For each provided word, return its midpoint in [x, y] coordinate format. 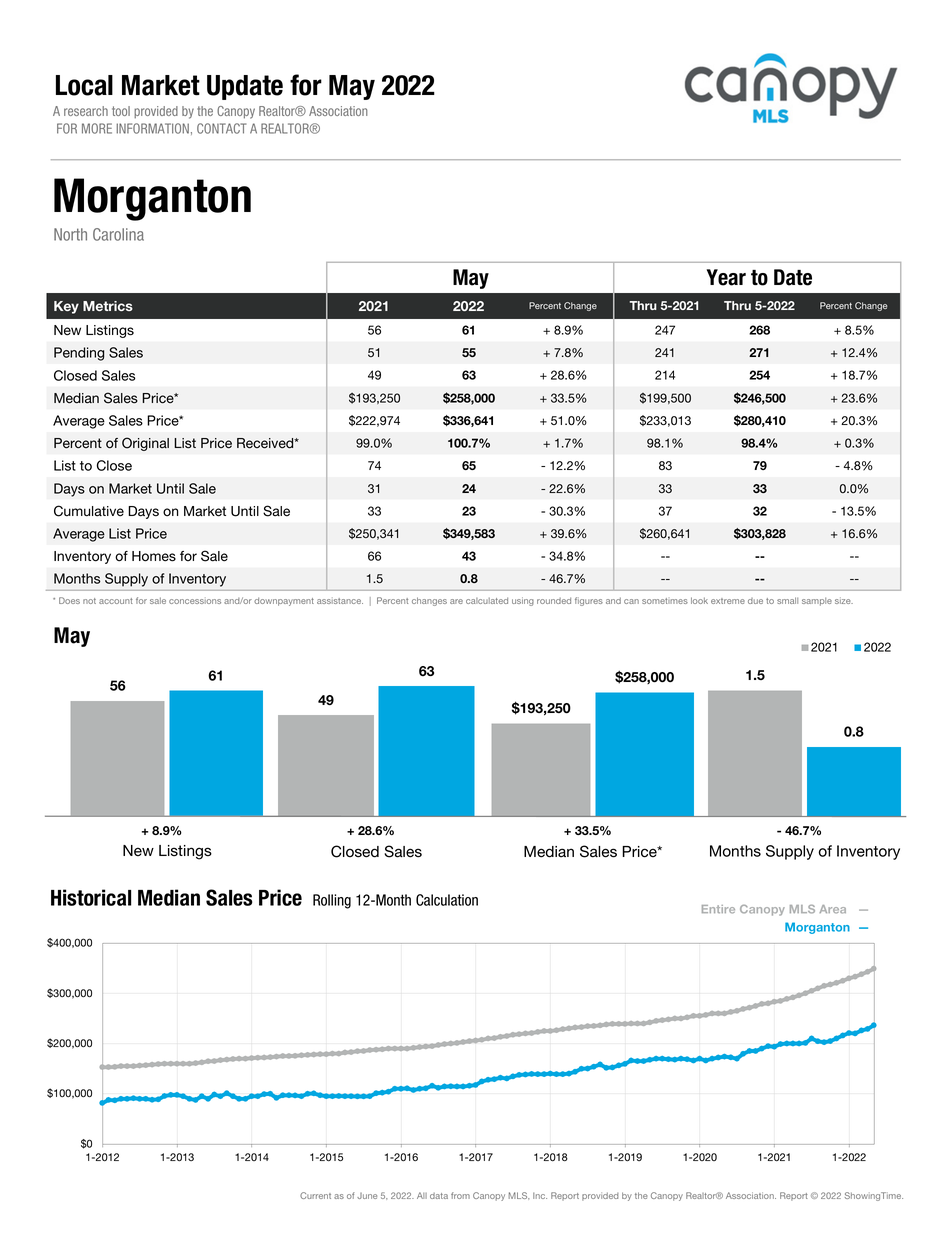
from [460, 1195]
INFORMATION [152, 128]
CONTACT [222, 128]
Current [315, 1195]
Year [726, 277]
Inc [540, 1195]
